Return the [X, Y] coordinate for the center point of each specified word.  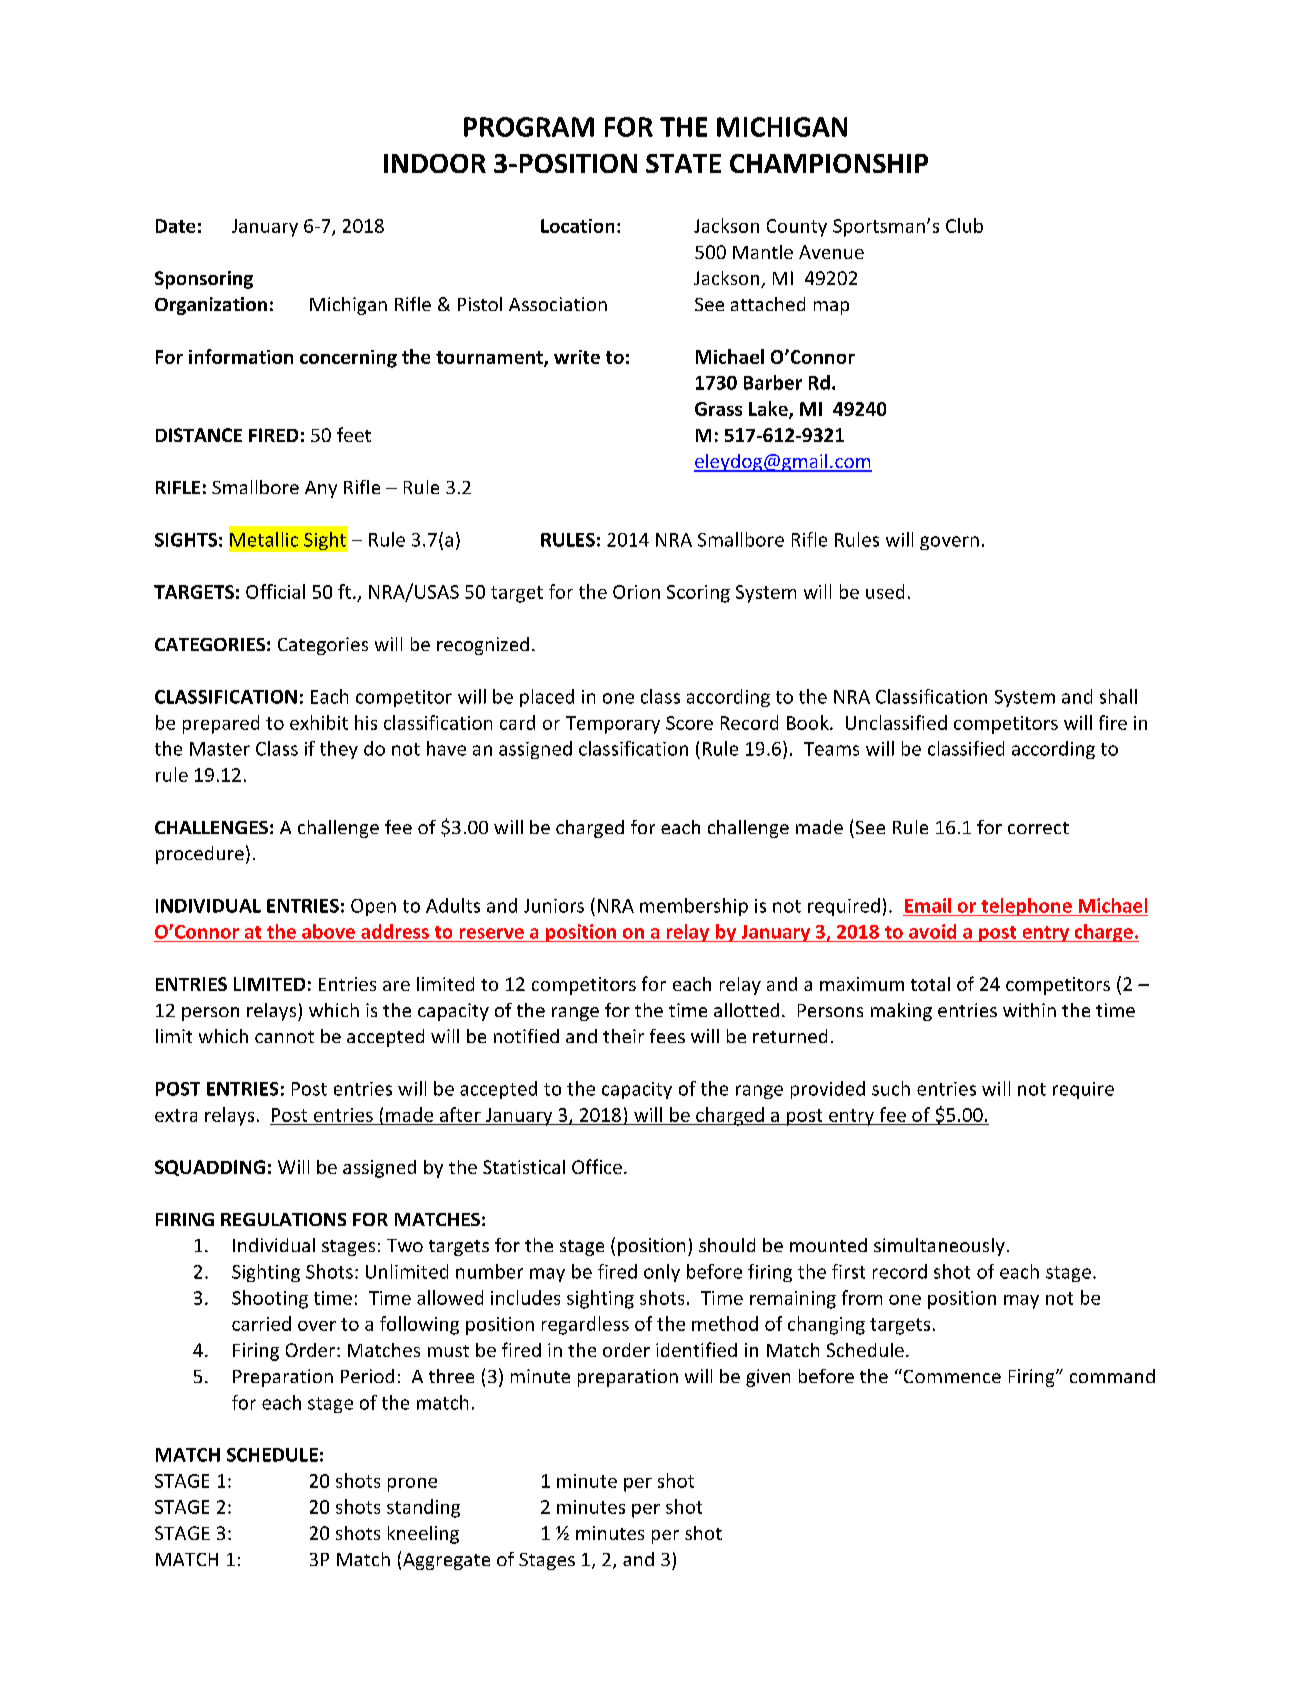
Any [321, 489]
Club [964, 225]
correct [1038, 828]
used [885, 591]
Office [597, 1166]
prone [412, 1485]
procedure [200, 855]
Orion [636, 592]
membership [694, 907]
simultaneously [939, 1247]
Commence [951, 1376]
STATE [683, 163]
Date [175, 226]
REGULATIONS [283, 1219]
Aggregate [446, 1561]
